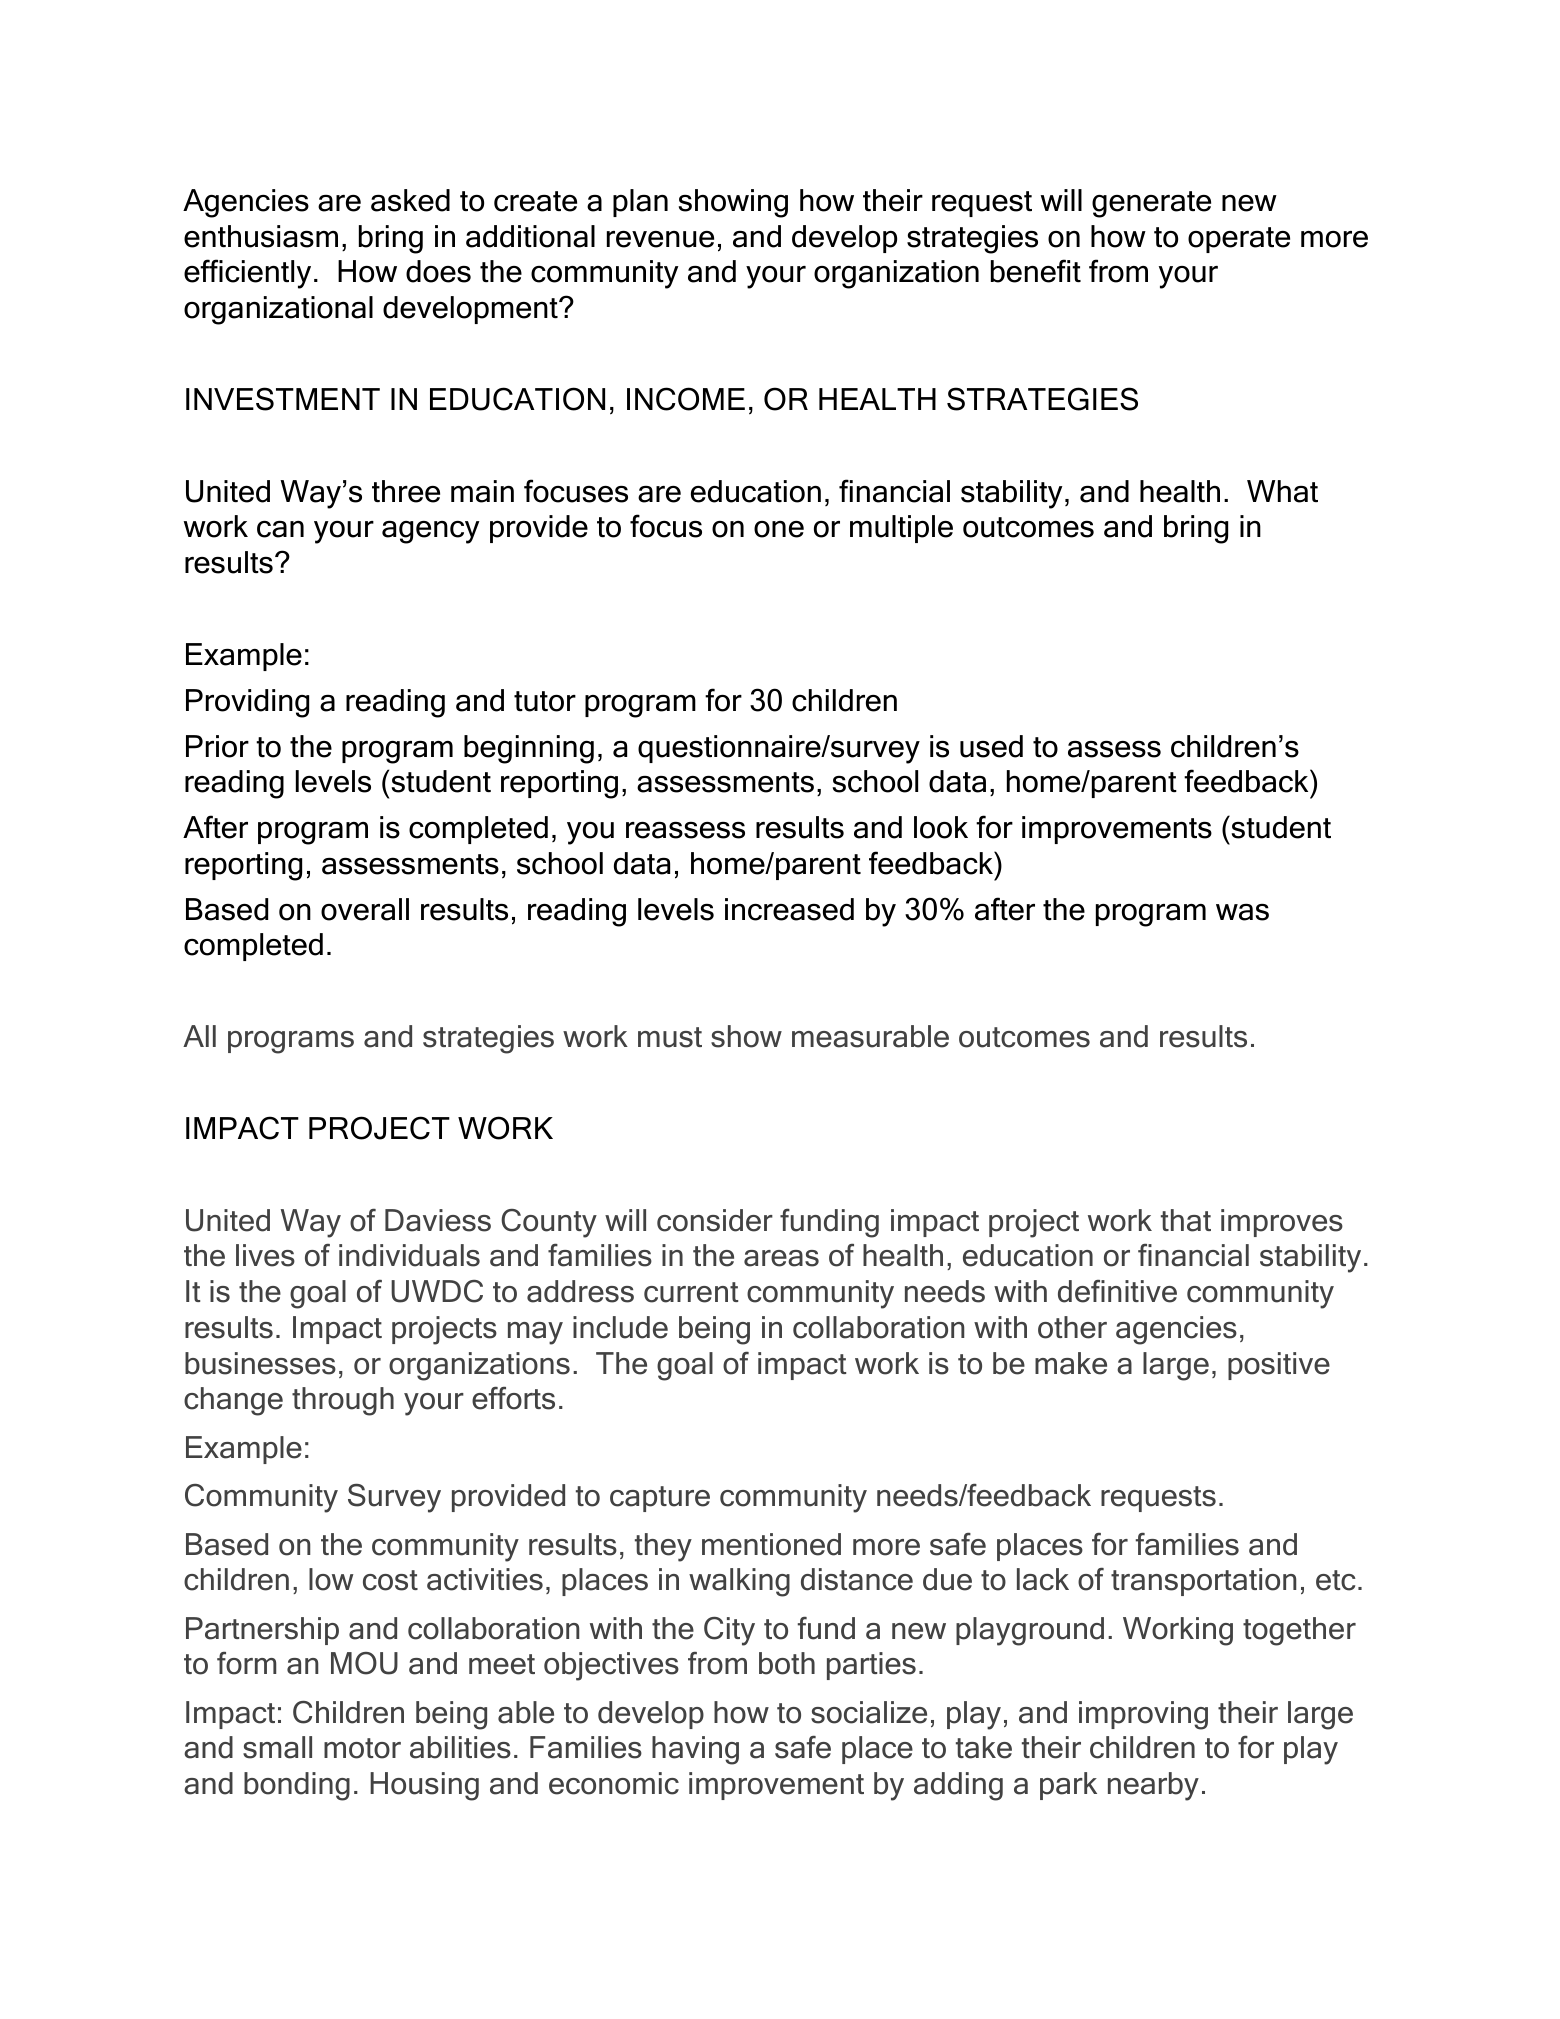 This screenshot has width=1560, height=2019. Describe the element at coordinates (247, 703) in the screenshot. I see `Providing` at that location.
